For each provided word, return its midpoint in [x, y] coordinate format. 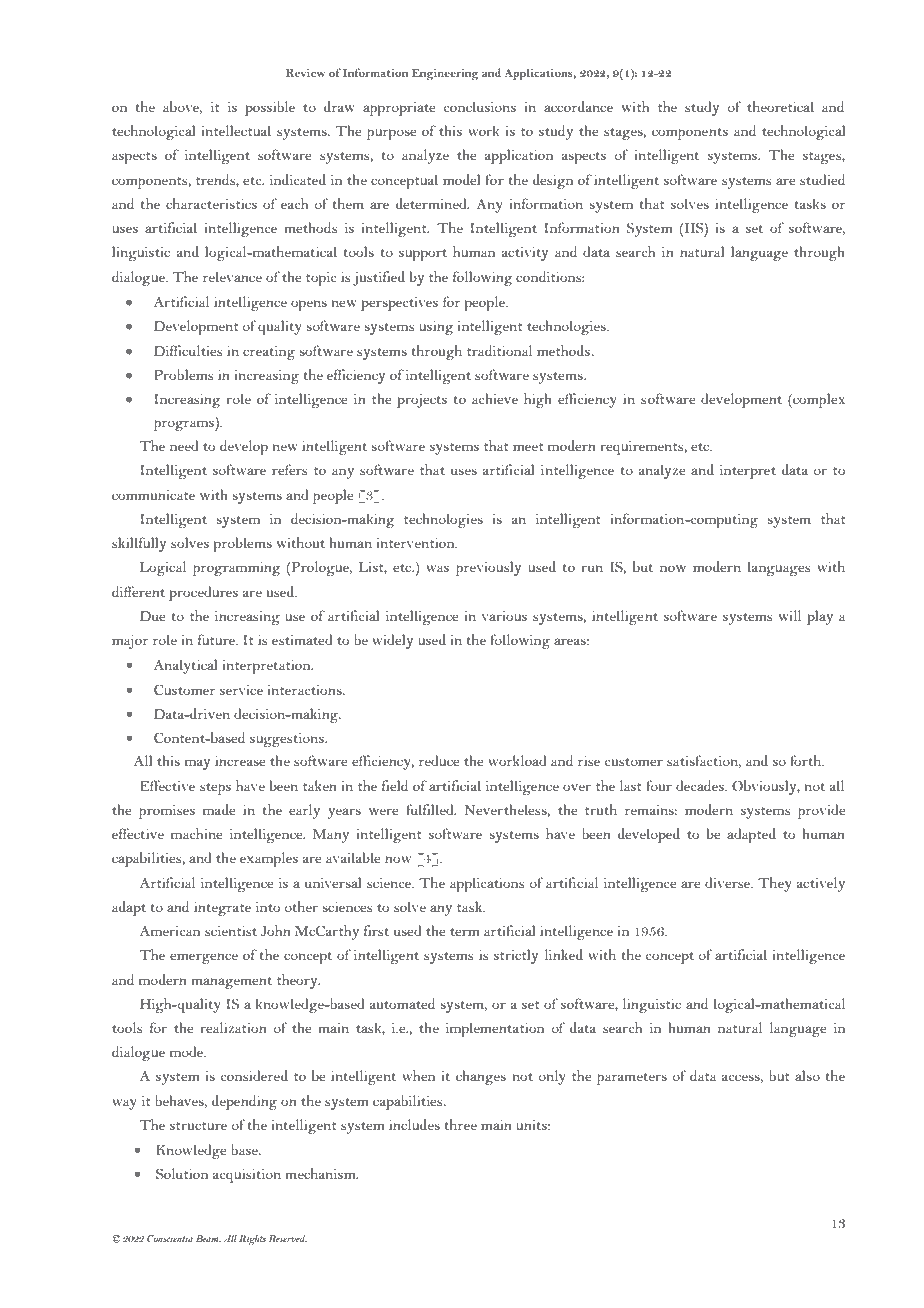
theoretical [780, 106]
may [197, 764]
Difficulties [188, 350]
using [436, 327]
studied [822, 179]
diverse [728, 882]
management [232, 983]
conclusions [479, 106]
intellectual [236, 130]
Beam [208, 1238]
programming [237, 568]
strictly [516, 956]
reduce [439, 760]
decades [701, 785]
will [790, 615]
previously [488, 568]
